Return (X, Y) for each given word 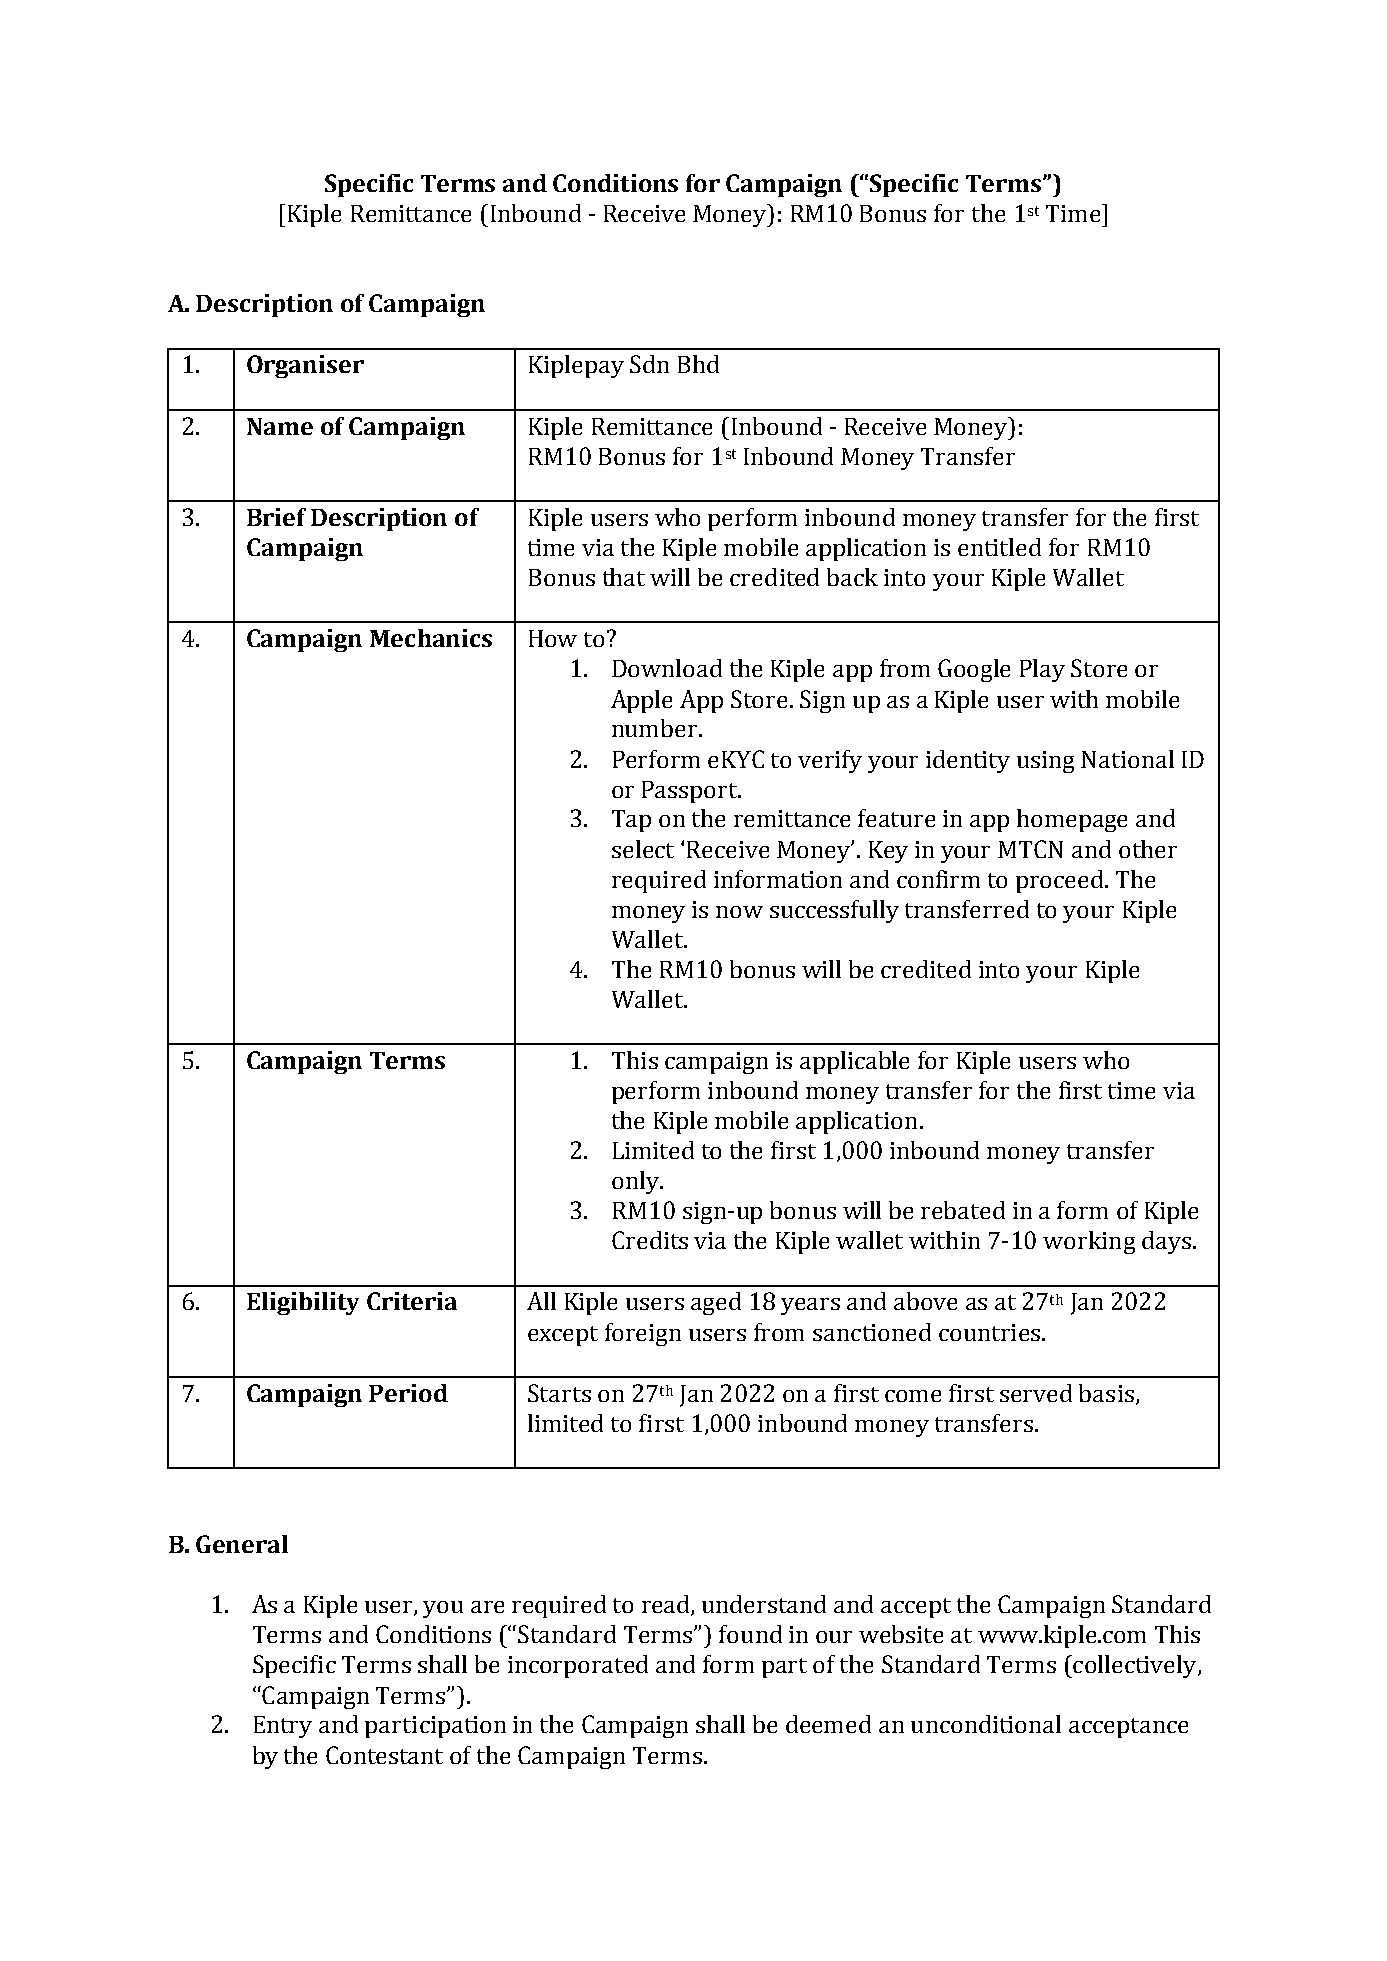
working (1089, 1242)
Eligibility (303, 1303)
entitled (999, 547)
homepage (1072, 820)
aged (716, 1303)
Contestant (384, 1755)
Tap (631, 821)
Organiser (305, 366)
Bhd (698, 364)
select (643, 849)
